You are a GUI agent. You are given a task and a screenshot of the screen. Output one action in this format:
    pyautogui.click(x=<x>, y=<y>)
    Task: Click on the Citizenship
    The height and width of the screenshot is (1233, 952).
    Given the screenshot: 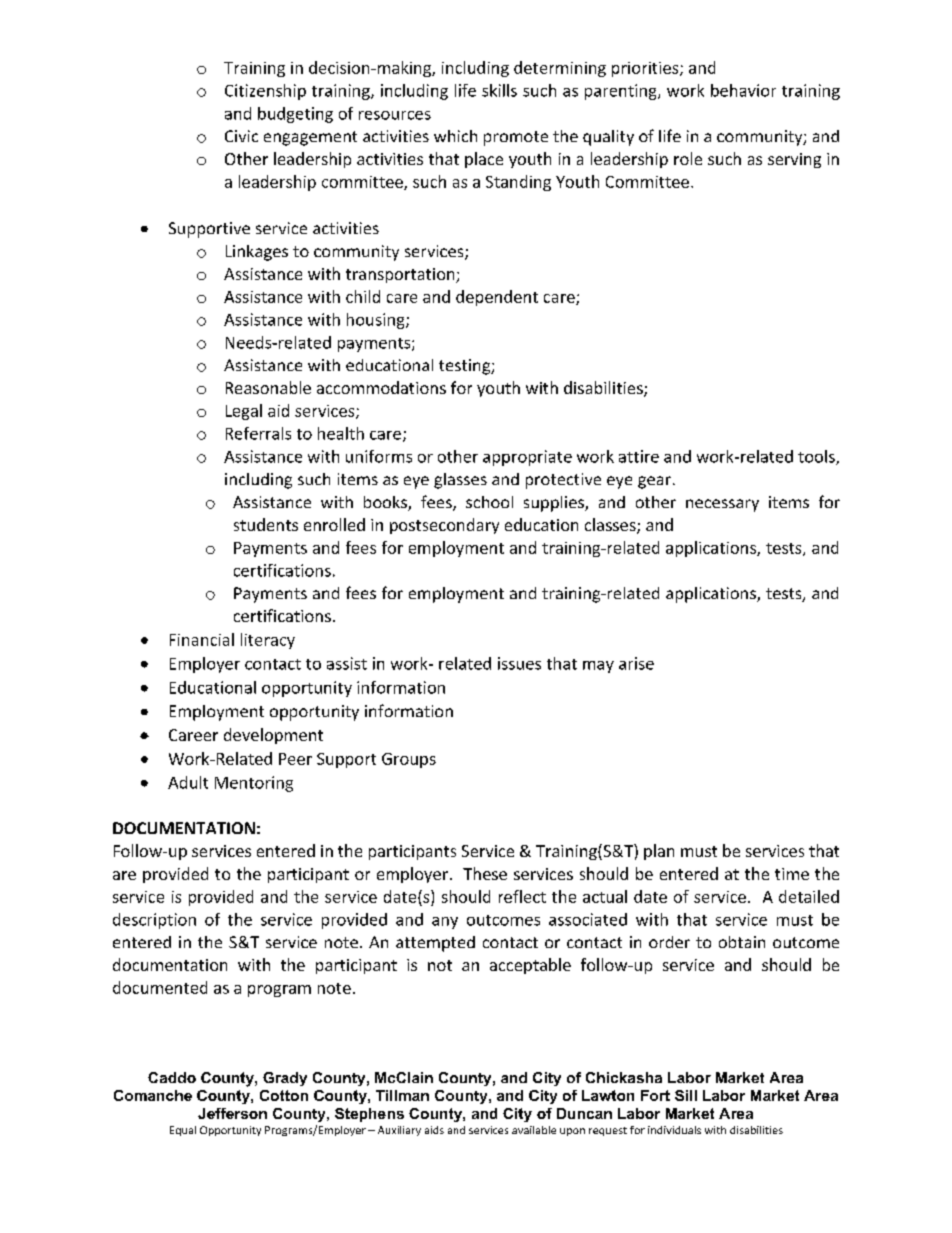 What is the action you would take?
    pyautogui.click(x=265, y=92)
